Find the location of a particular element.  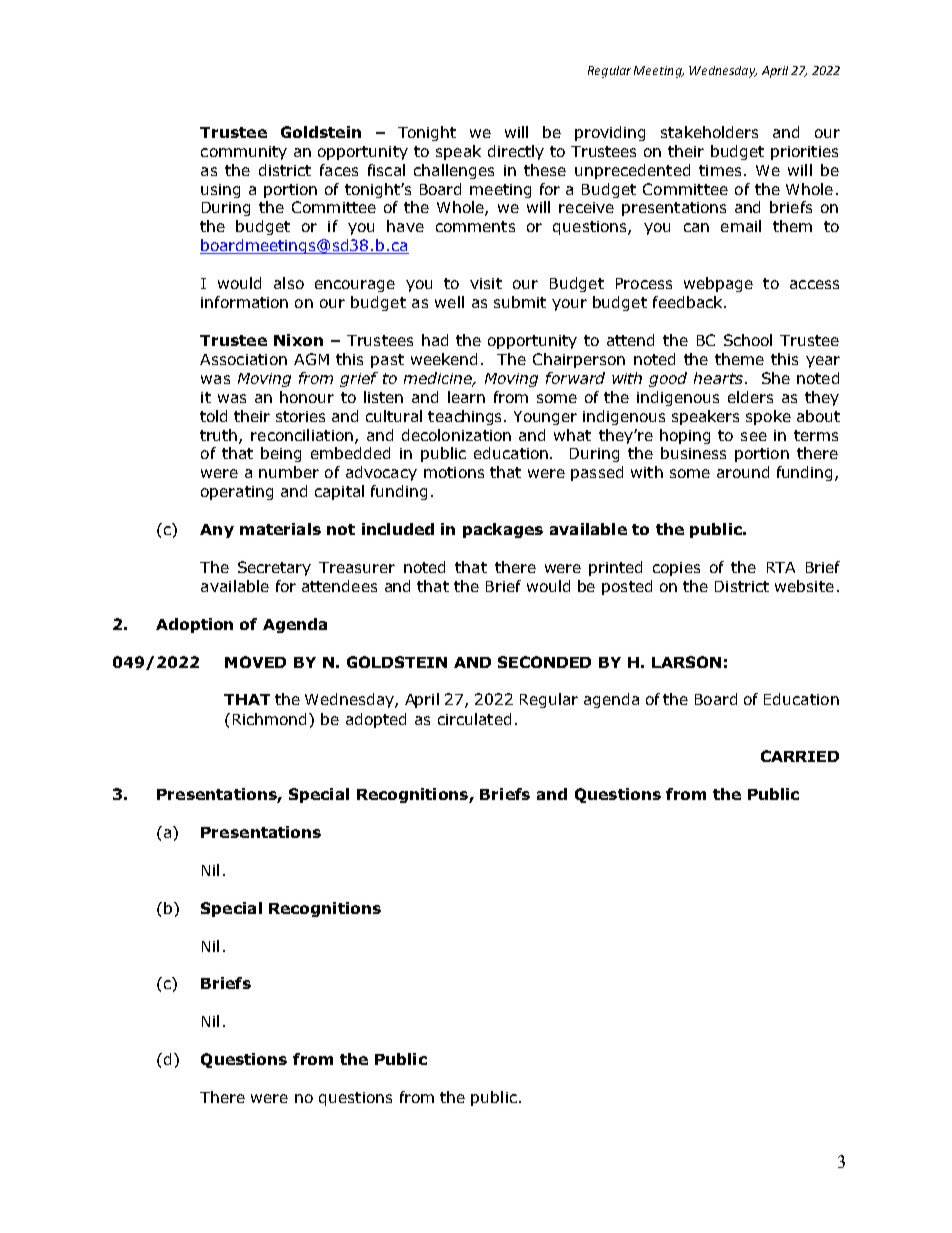

decolonization is located at coordinates (456, 435).
